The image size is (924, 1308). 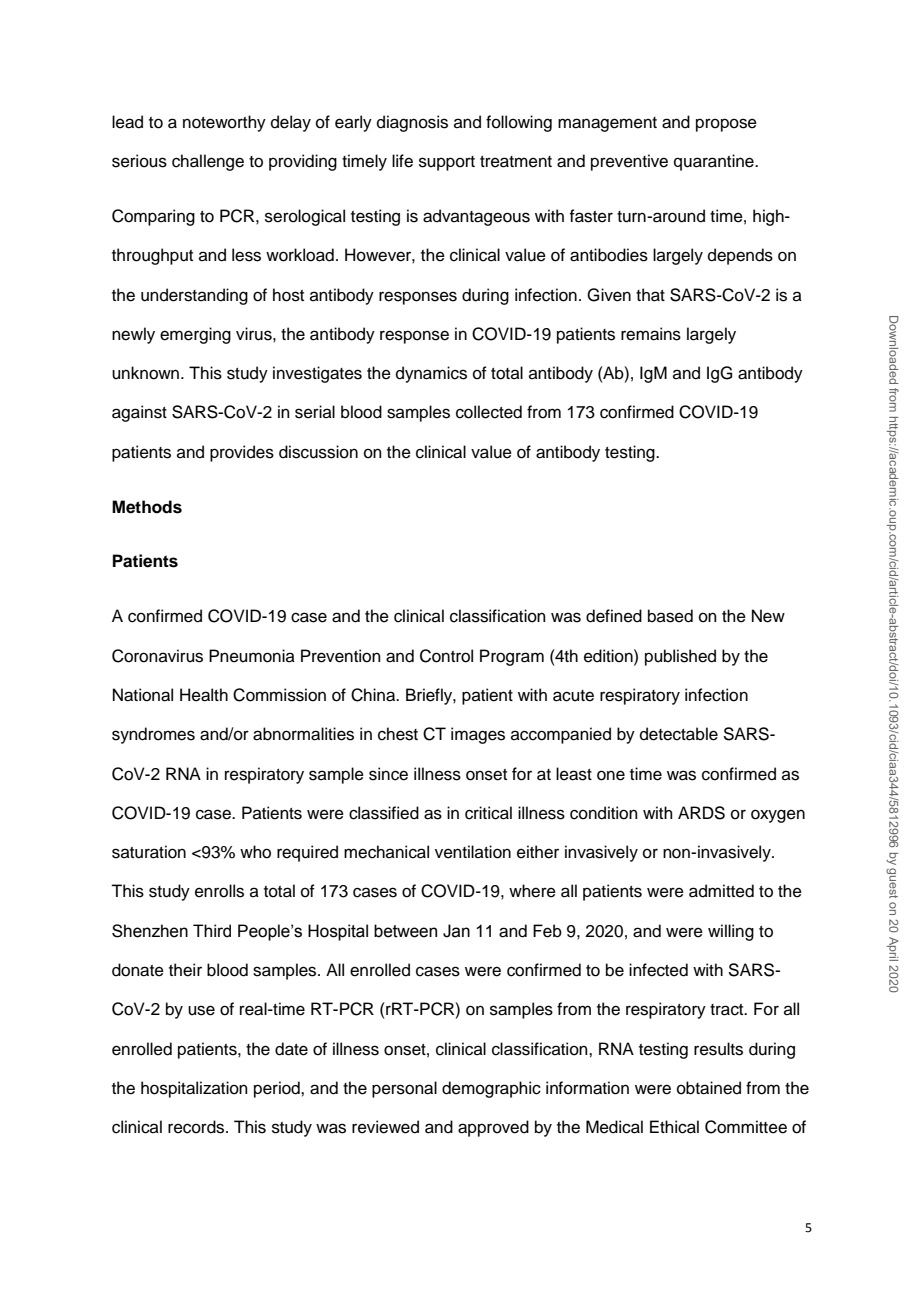 What do you see at coordinates (446, 656) in the image?
I see `Control` at bounding box center [446, 656].
